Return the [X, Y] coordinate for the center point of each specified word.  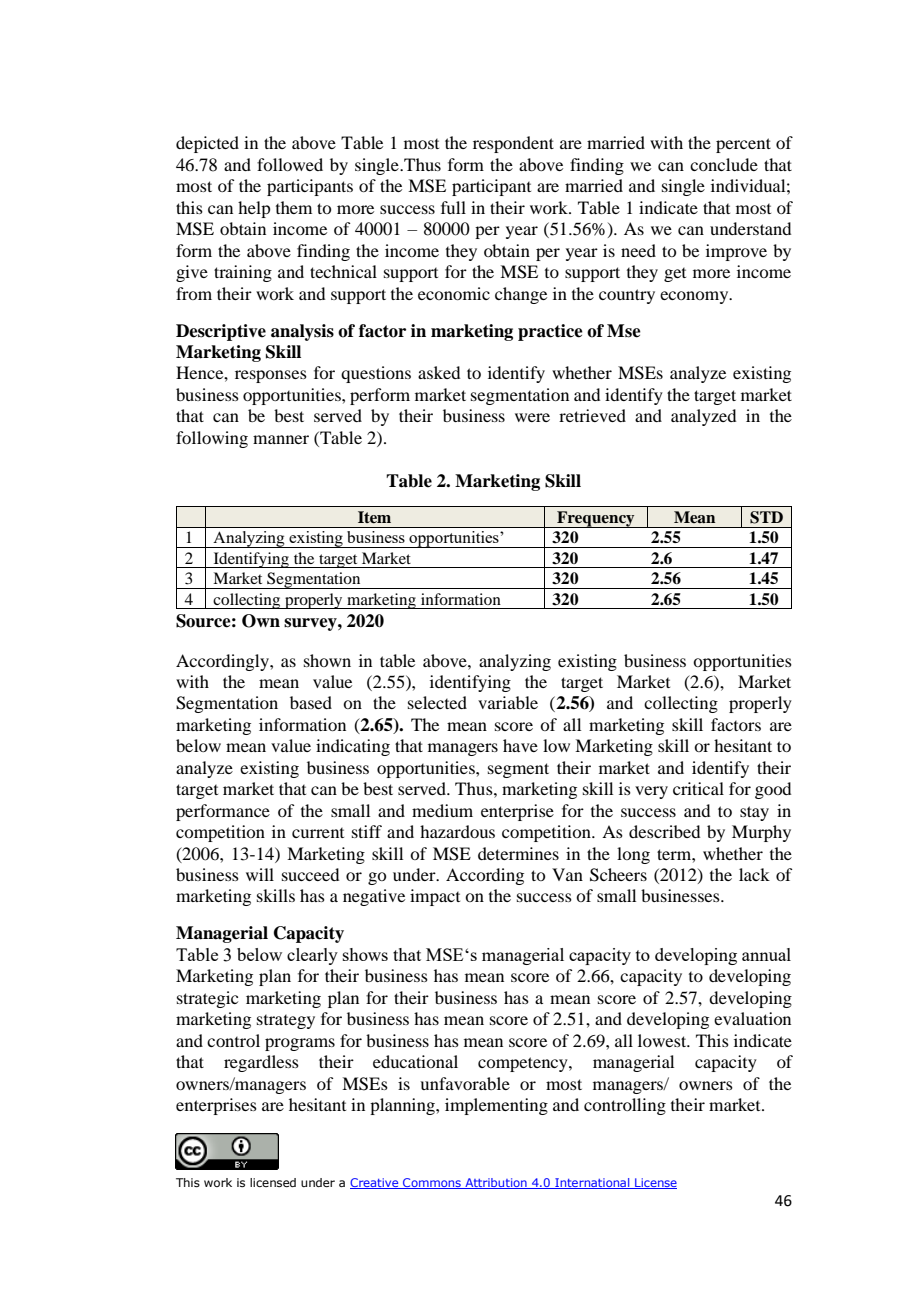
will [260, 874]
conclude [724, 164]
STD [766, 517]
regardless [261, 1063]
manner [281, 439]
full [453, 207]
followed [290, 164]
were [532, 417]
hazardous [457, 831]
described [664, 831]
